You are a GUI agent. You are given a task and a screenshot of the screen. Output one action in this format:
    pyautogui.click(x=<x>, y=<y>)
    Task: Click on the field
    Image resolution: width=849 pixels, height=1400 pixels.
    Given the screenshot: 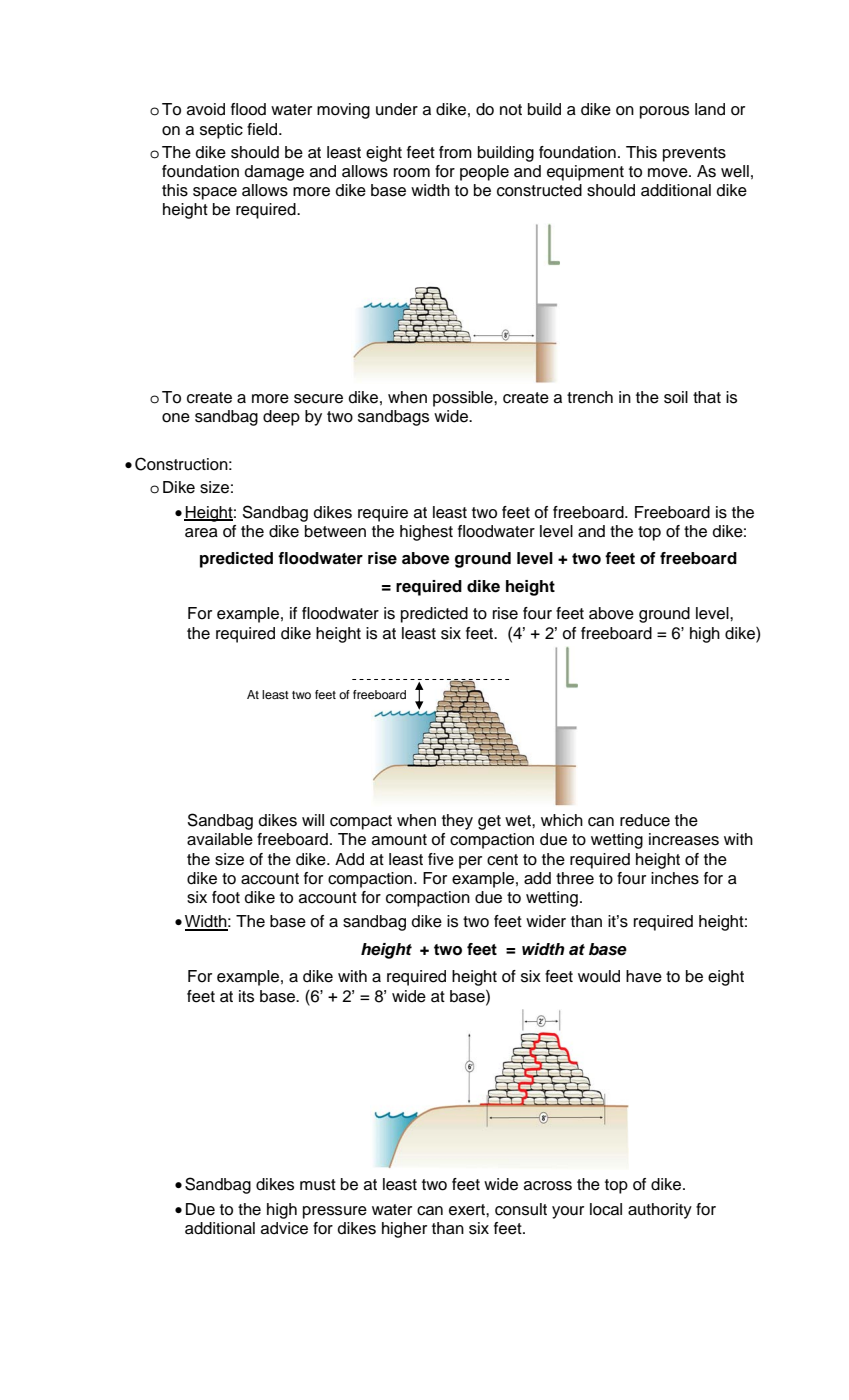 What is the action you would take?
    pyautogui.click(x=263, y=129)
